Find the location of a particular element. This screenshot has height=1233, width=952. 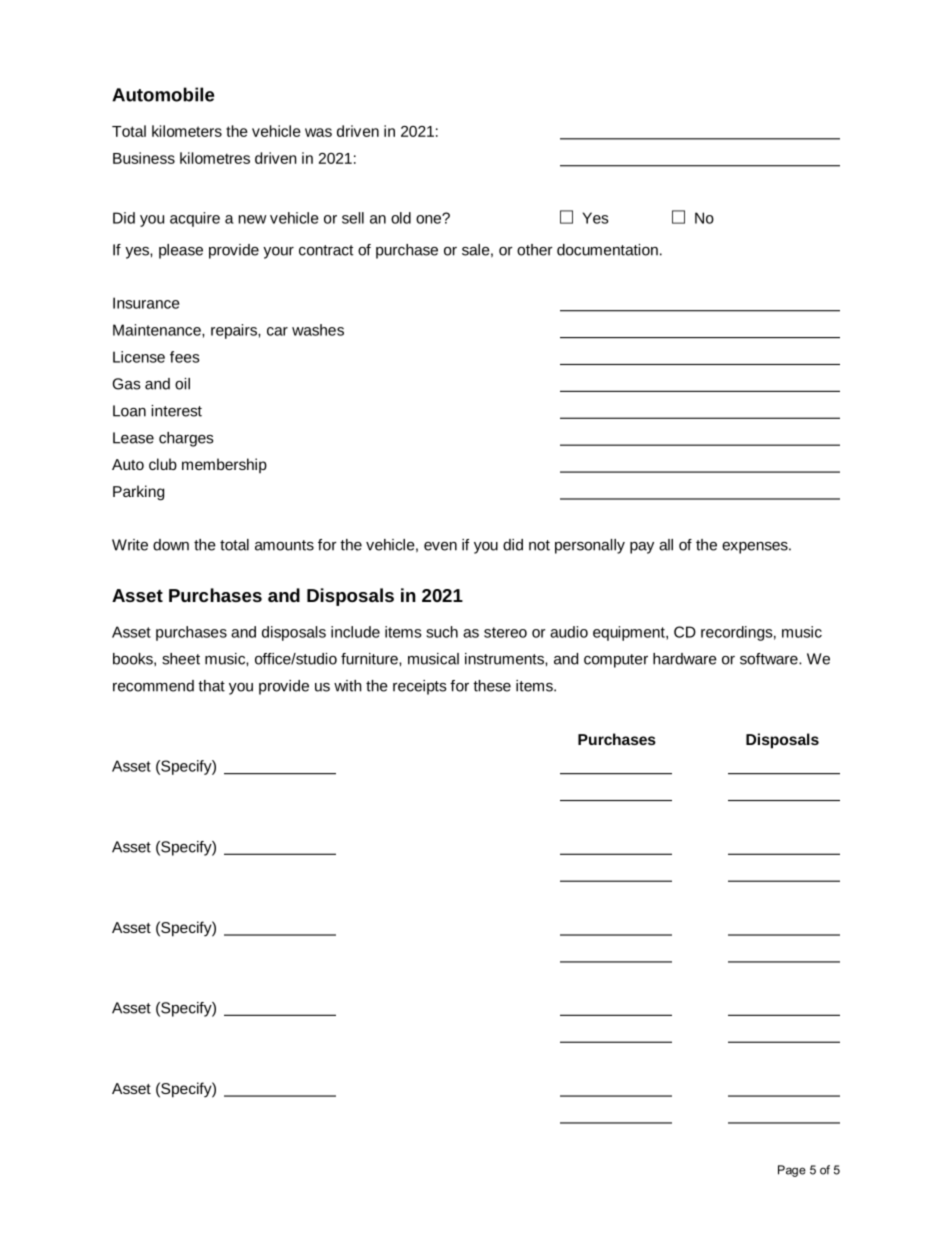

old is located at coordinates (401, 218).
